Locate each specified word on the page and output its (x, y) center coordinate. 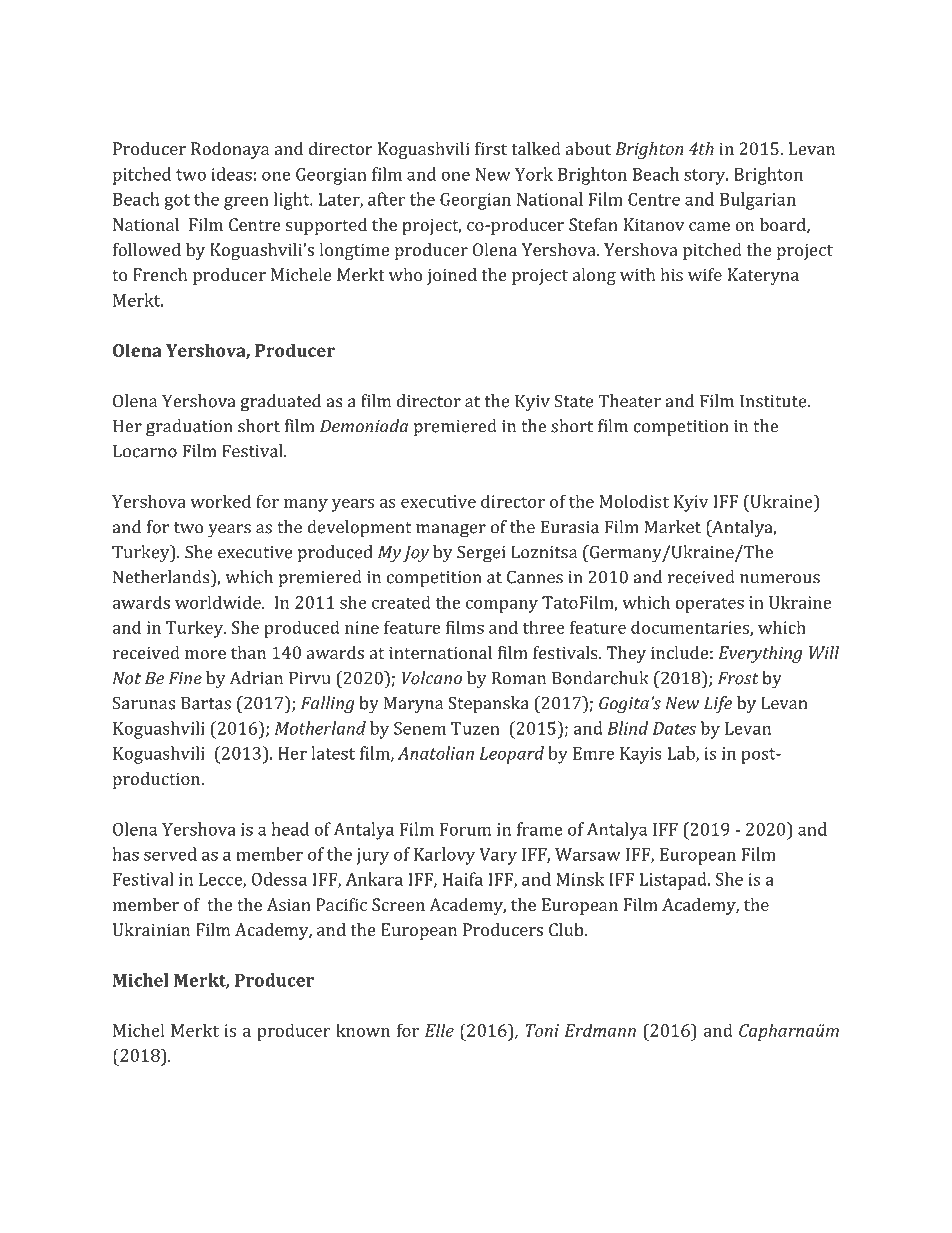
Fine (185, 678)
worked (220, 501)
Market (673, 527)
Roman (519, 678)
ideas (232, 174)
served (170, 854)
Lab (682, 754)
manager (451, 531)
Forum (465, 829)
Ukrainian (151, 929)
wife (705, 274)
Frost (738, 678)
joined (452, 276)
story (706, 177)
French (160, 274)
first (491, 148)
